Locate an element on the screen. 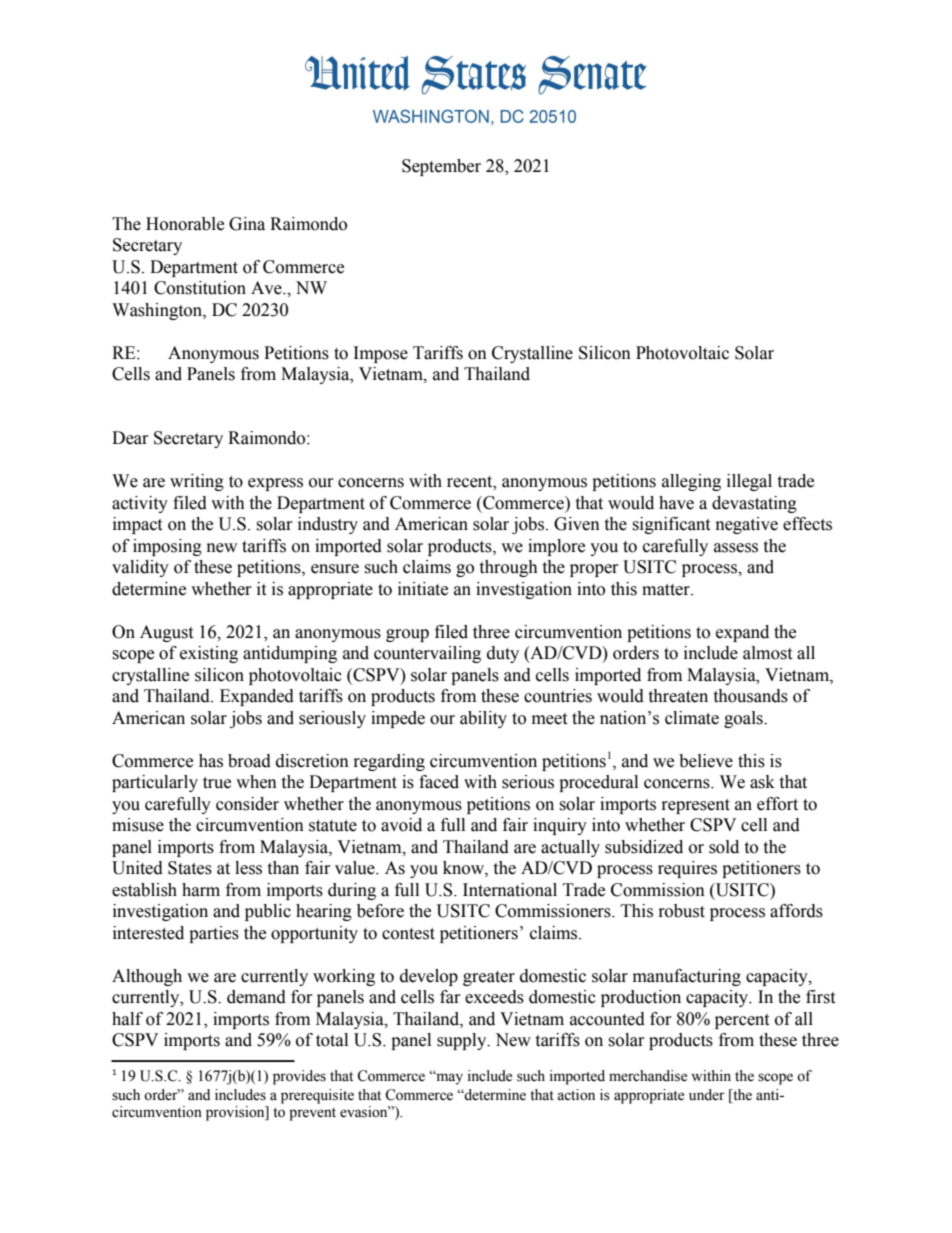 Image resolution: width=952 pixels, height=1233 pixels. provides is located at coordinates (299, 1077).
